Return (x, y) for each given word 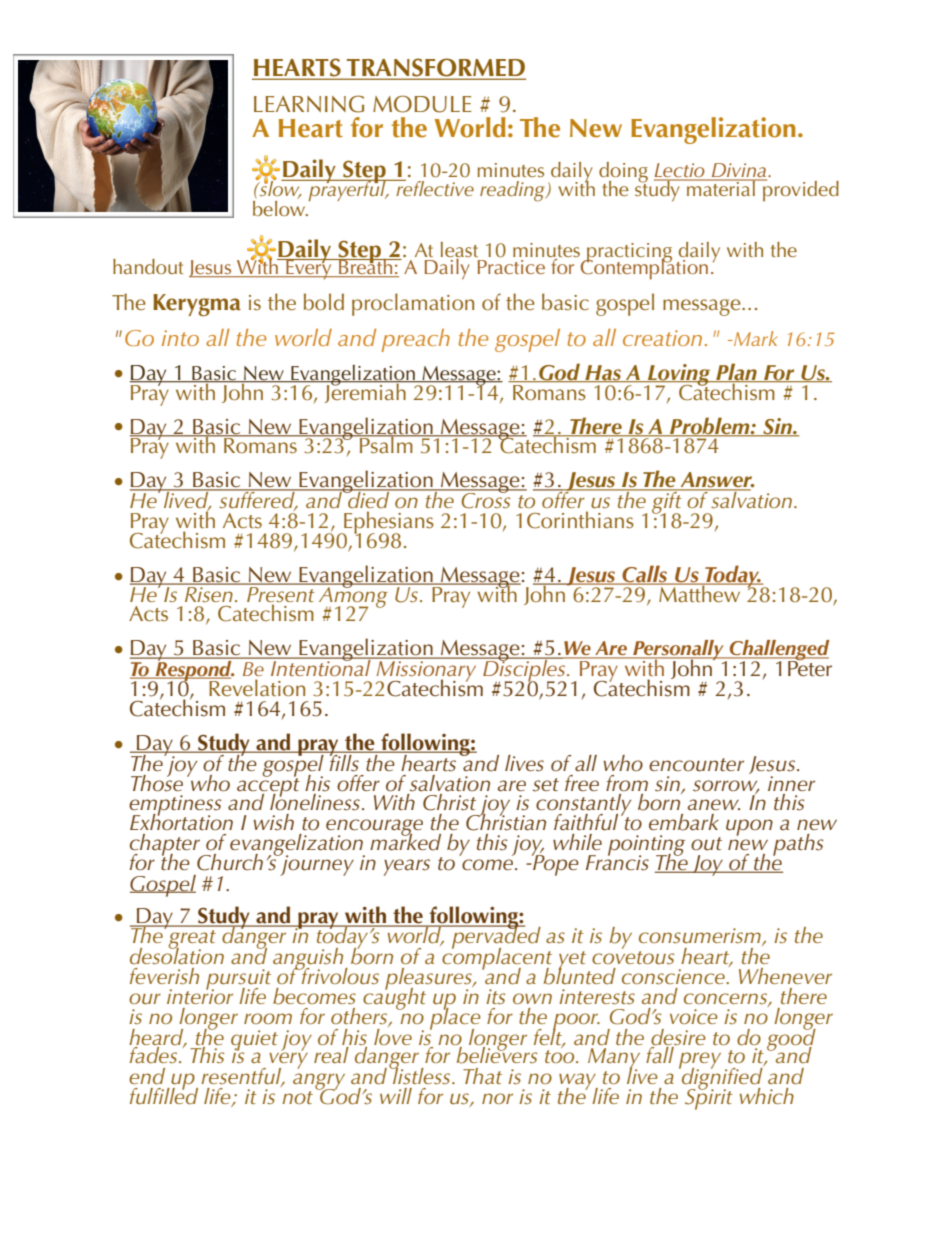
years (407, 867)
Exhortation (181, 821)
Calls (645, 575)
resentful (242, 1077)
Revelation (256, 686)
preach (416, 340)
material (721, 187)
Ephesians (388, 523)
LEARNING (309, 104)
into (180, 338)
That (482, 1076)
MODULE (422, 104)
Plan (736, 372)
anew (714, 805)
